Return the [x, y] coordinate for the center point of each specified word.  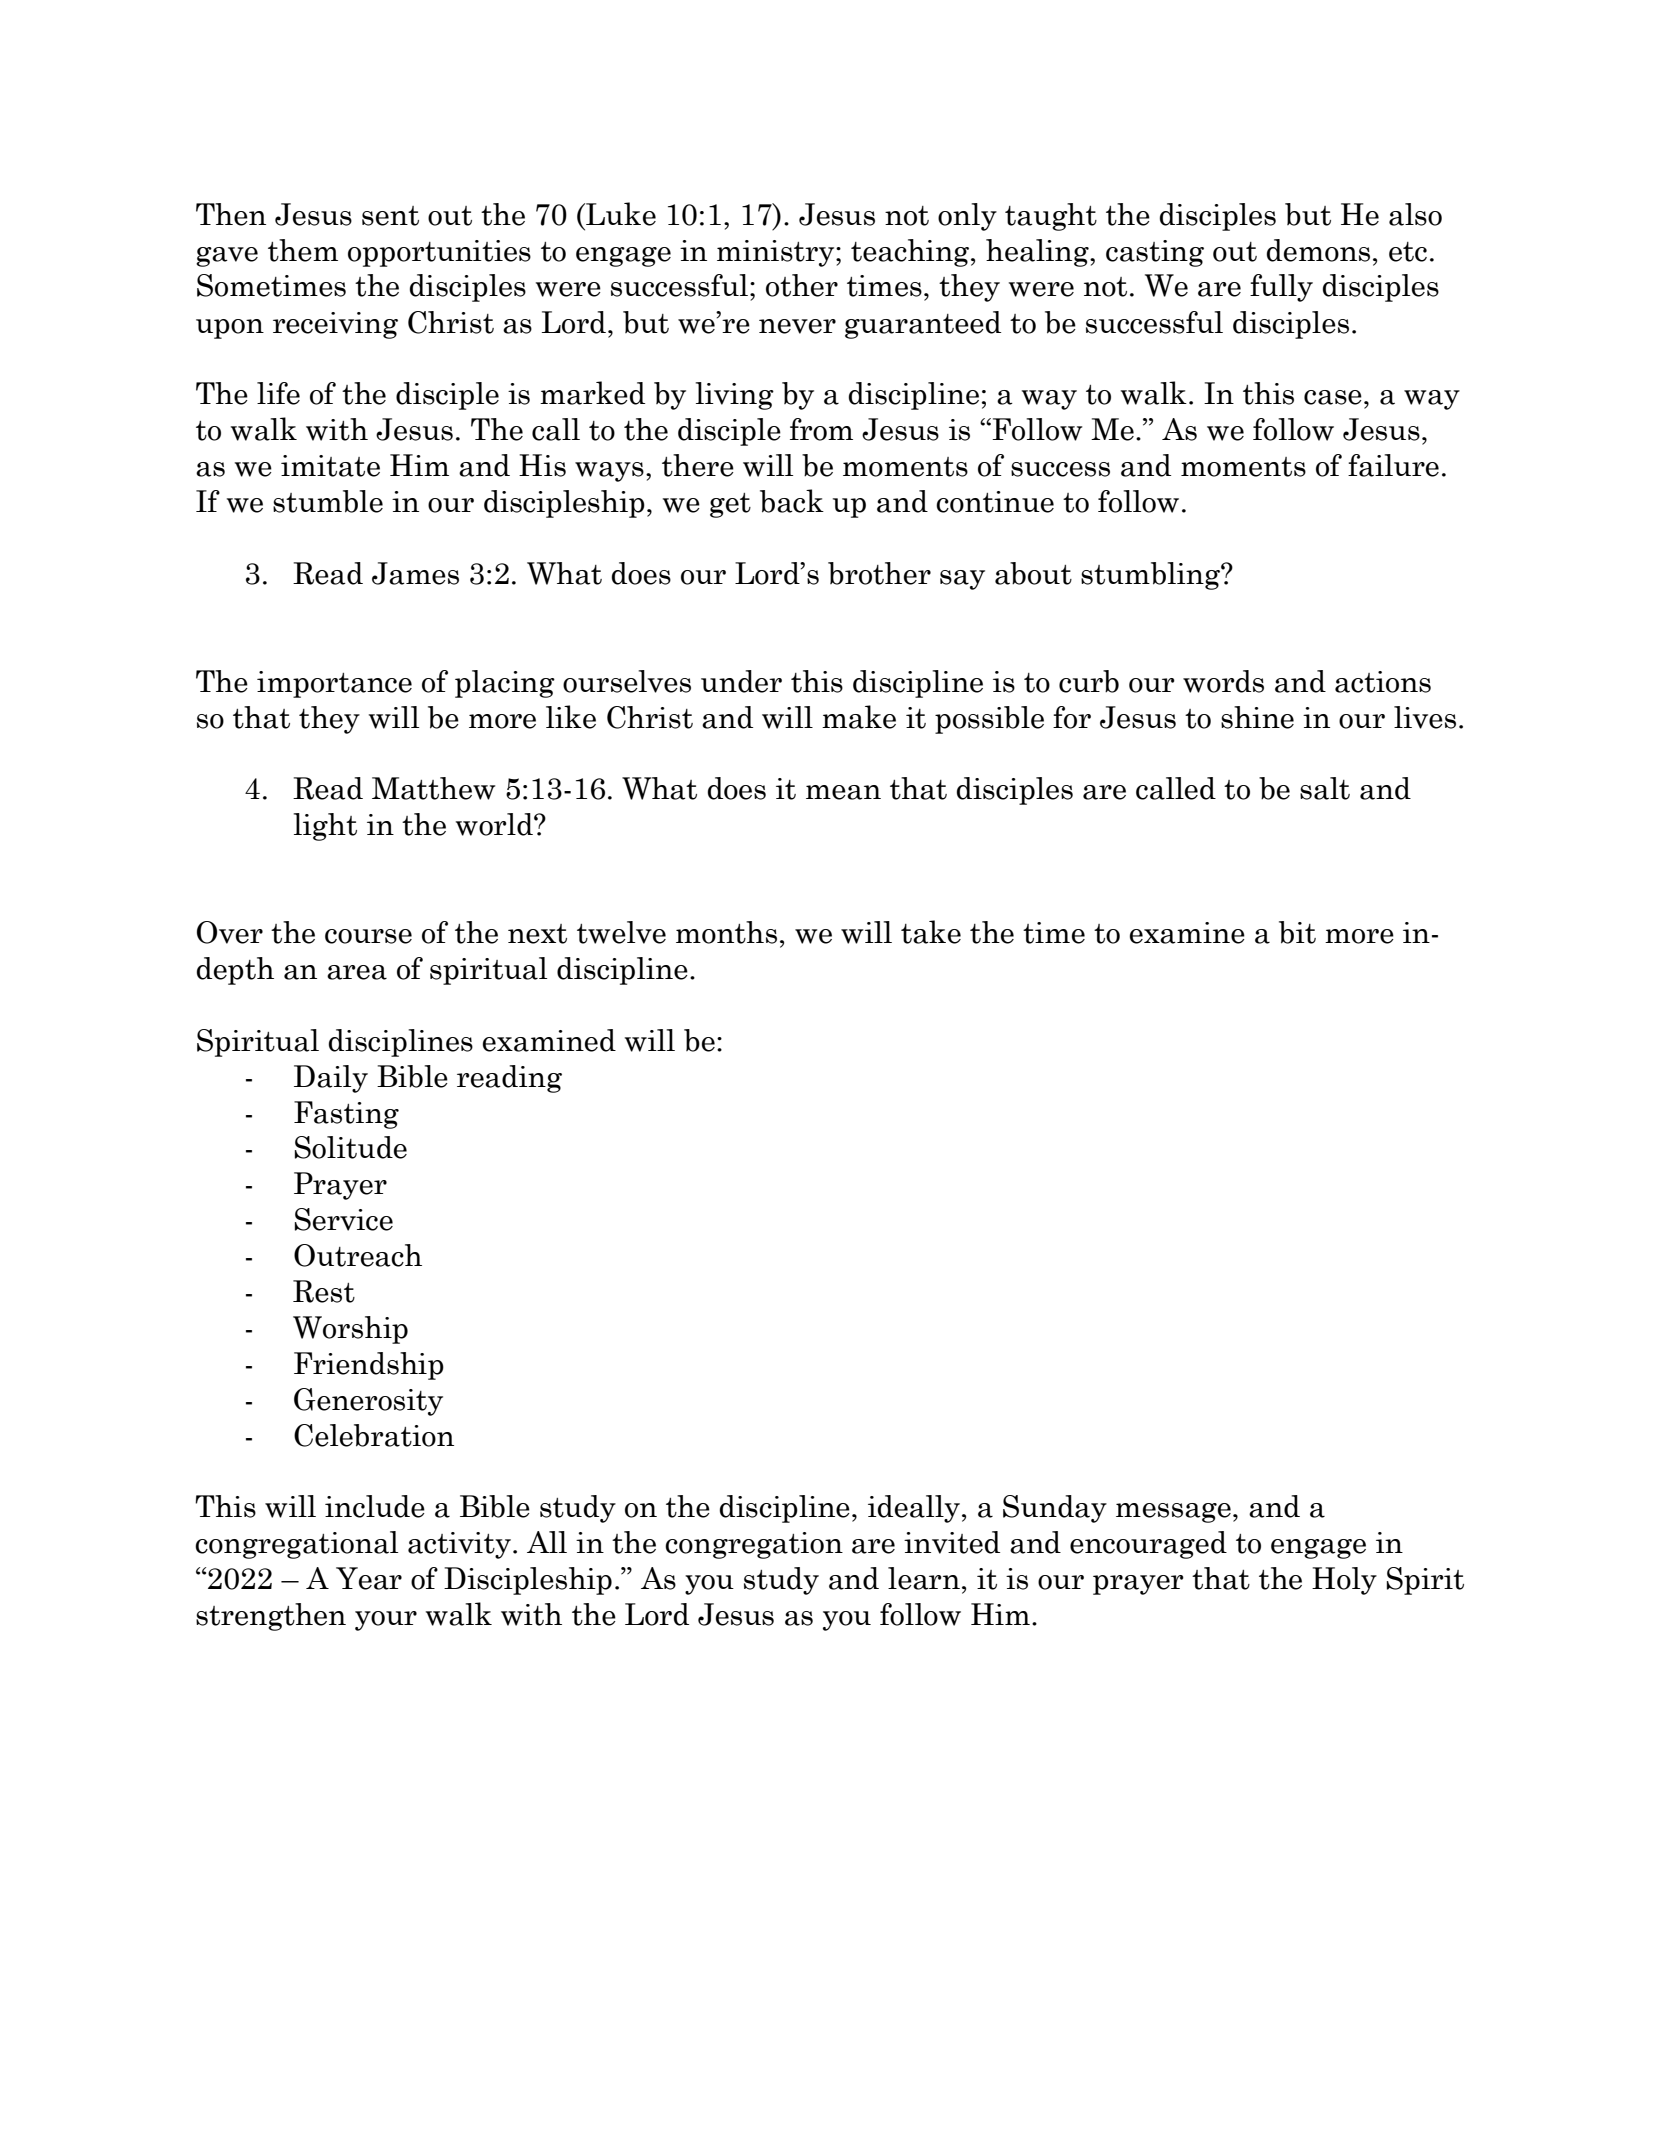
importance [334, 684]
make [859, 717]
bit [1297, 932]
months [726, 932]
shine [1257, 717]
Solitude [351, 1147]
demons [1318, 250]
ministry [777, 253]
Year [369, 1578]
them [303, 250]
